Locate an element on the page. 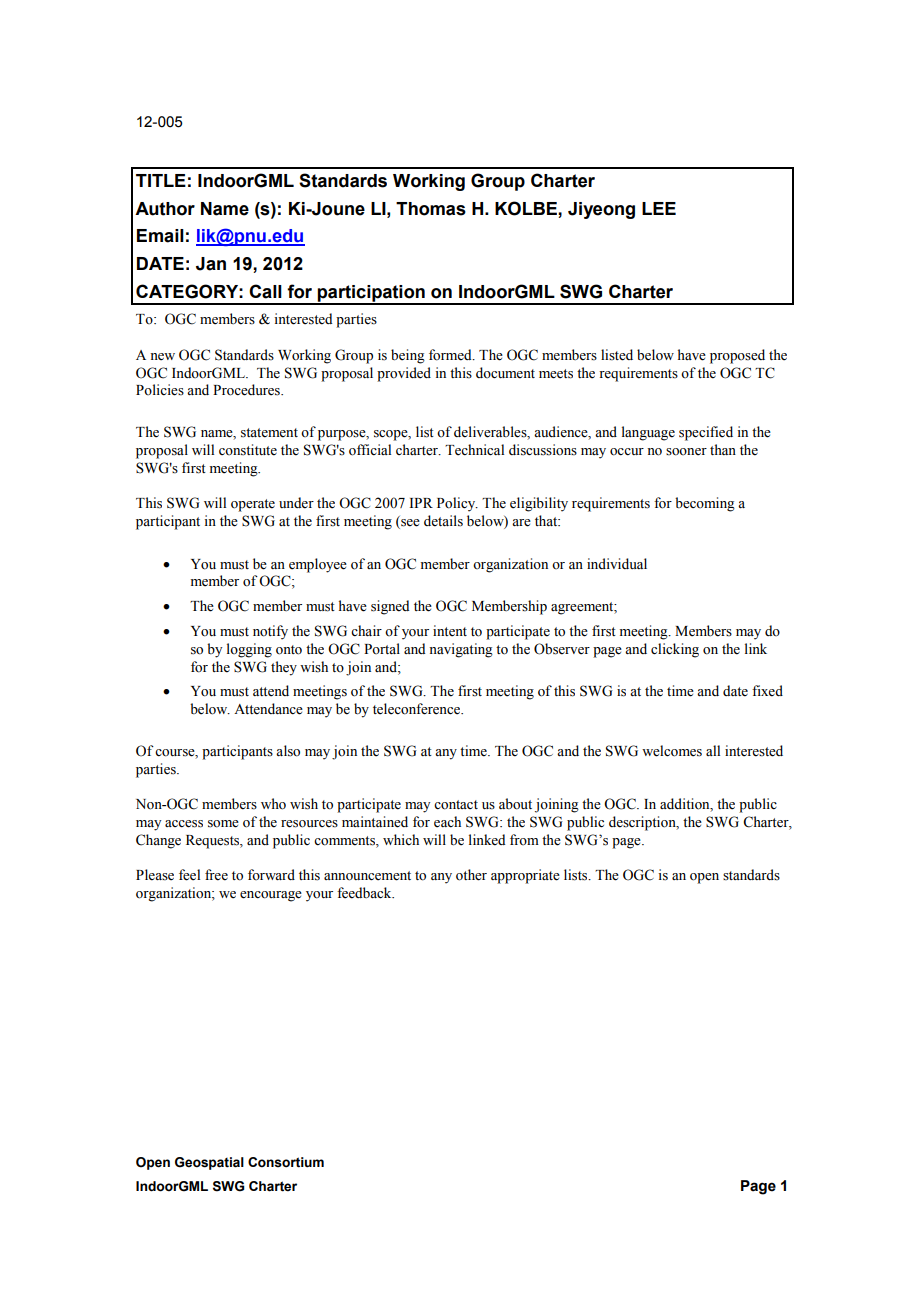 The height and width of the page is (1307, 924). Thomas is located at coordinates (431, 209).
